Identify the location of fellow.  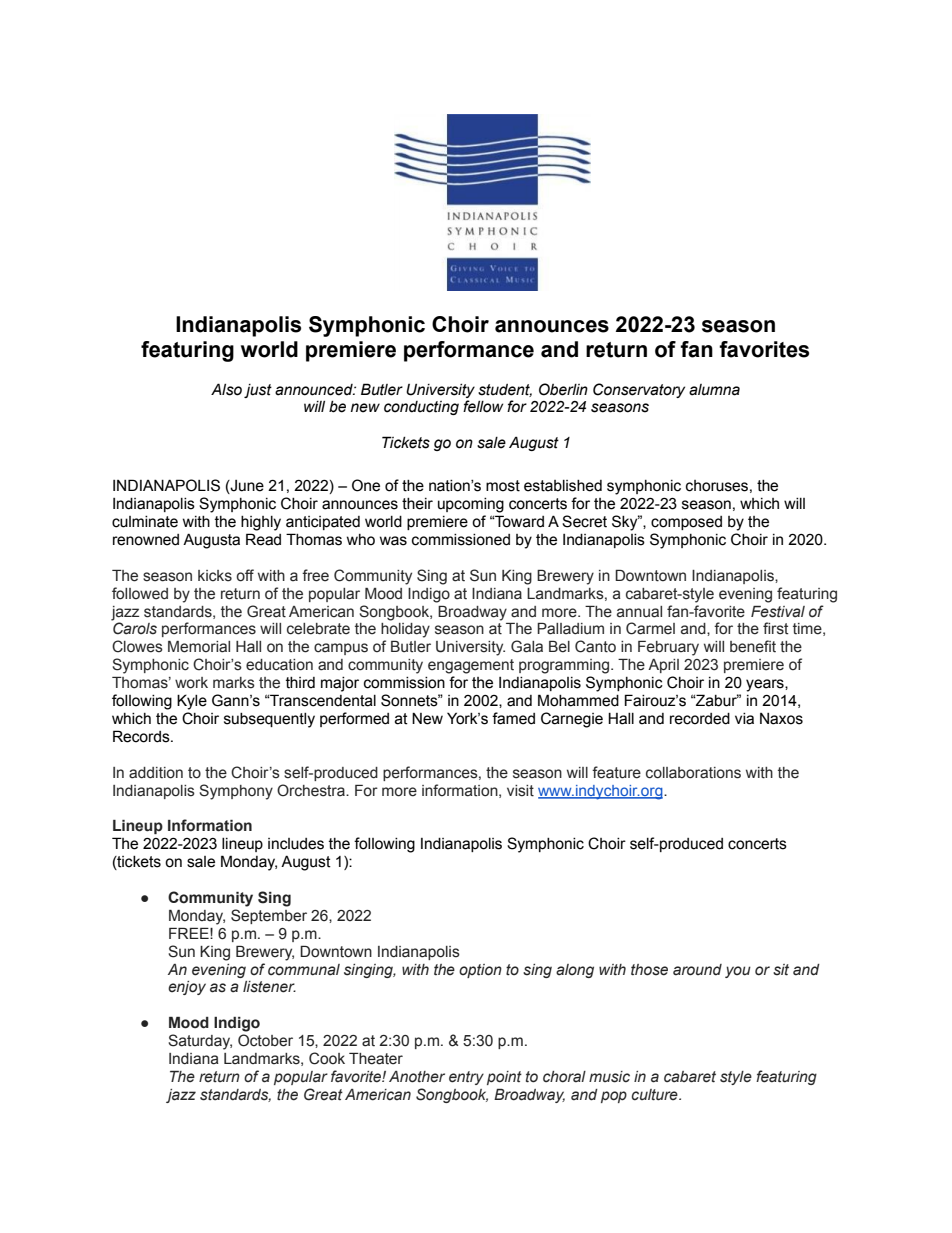
(483, 406).
